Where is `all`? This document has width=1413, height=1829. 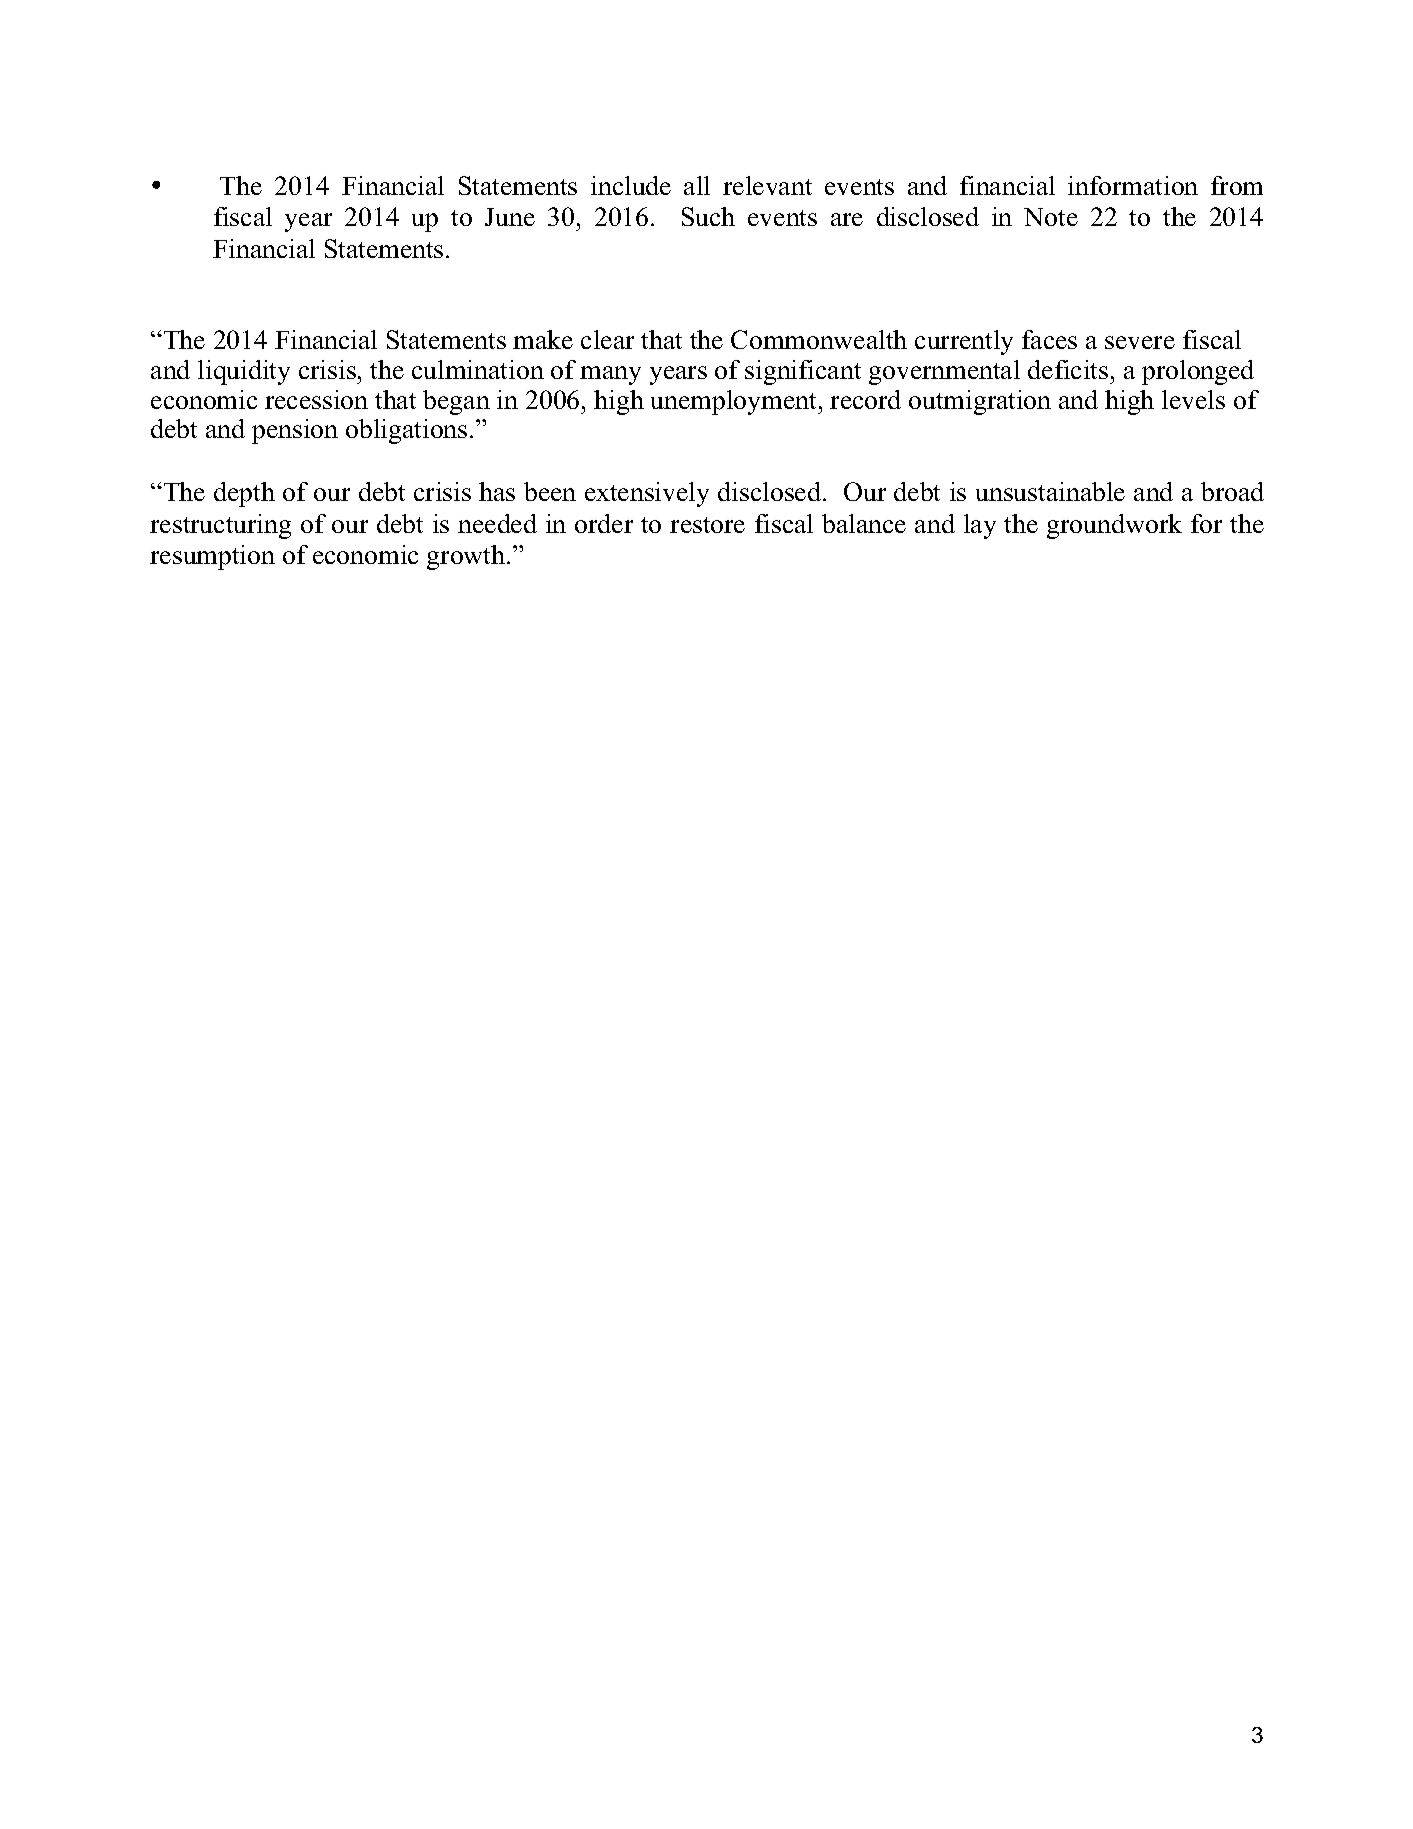 all is located at coordinates (697, 185).
